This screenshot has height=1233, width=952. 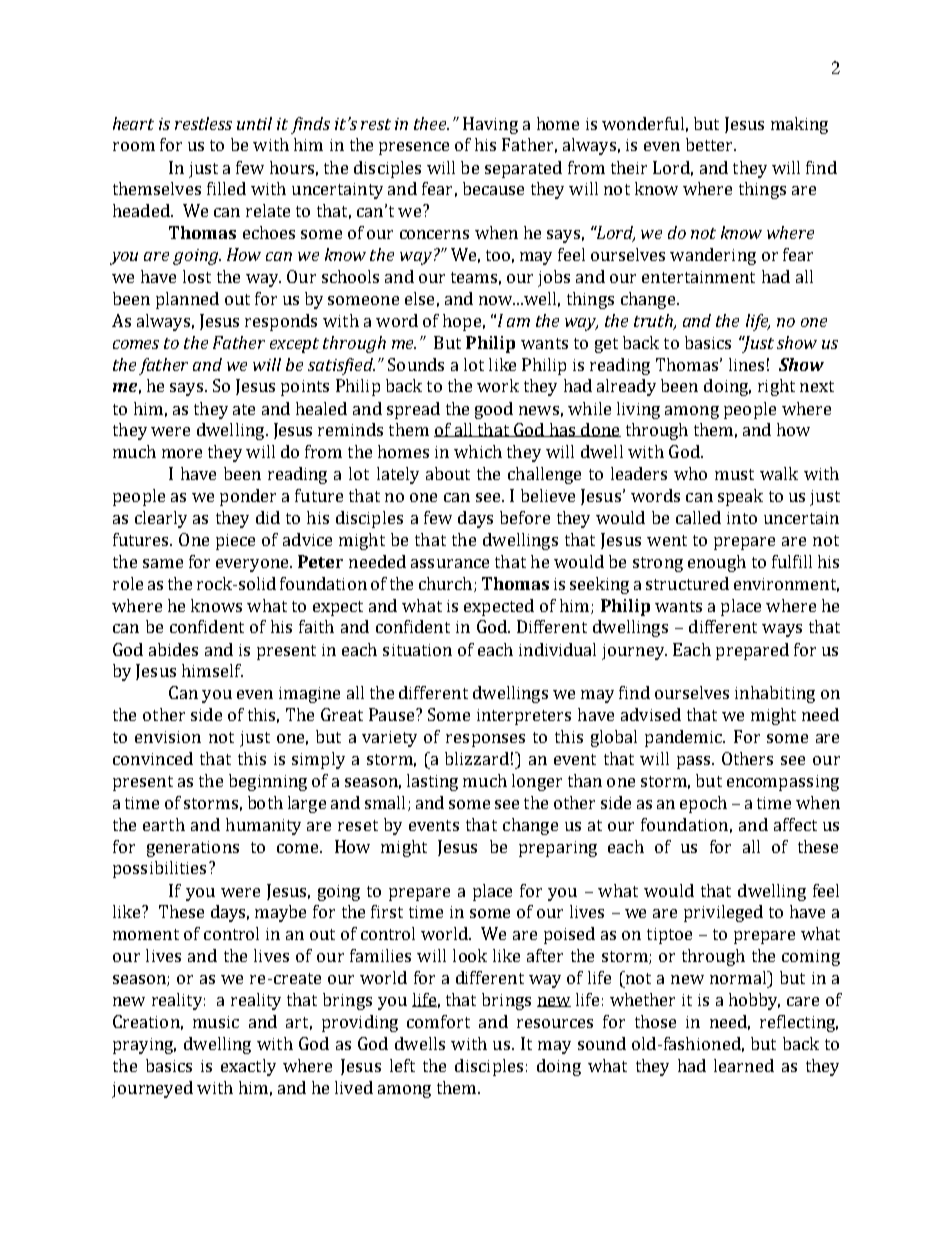 I want to click on structured, so click(x=687, y=583).
